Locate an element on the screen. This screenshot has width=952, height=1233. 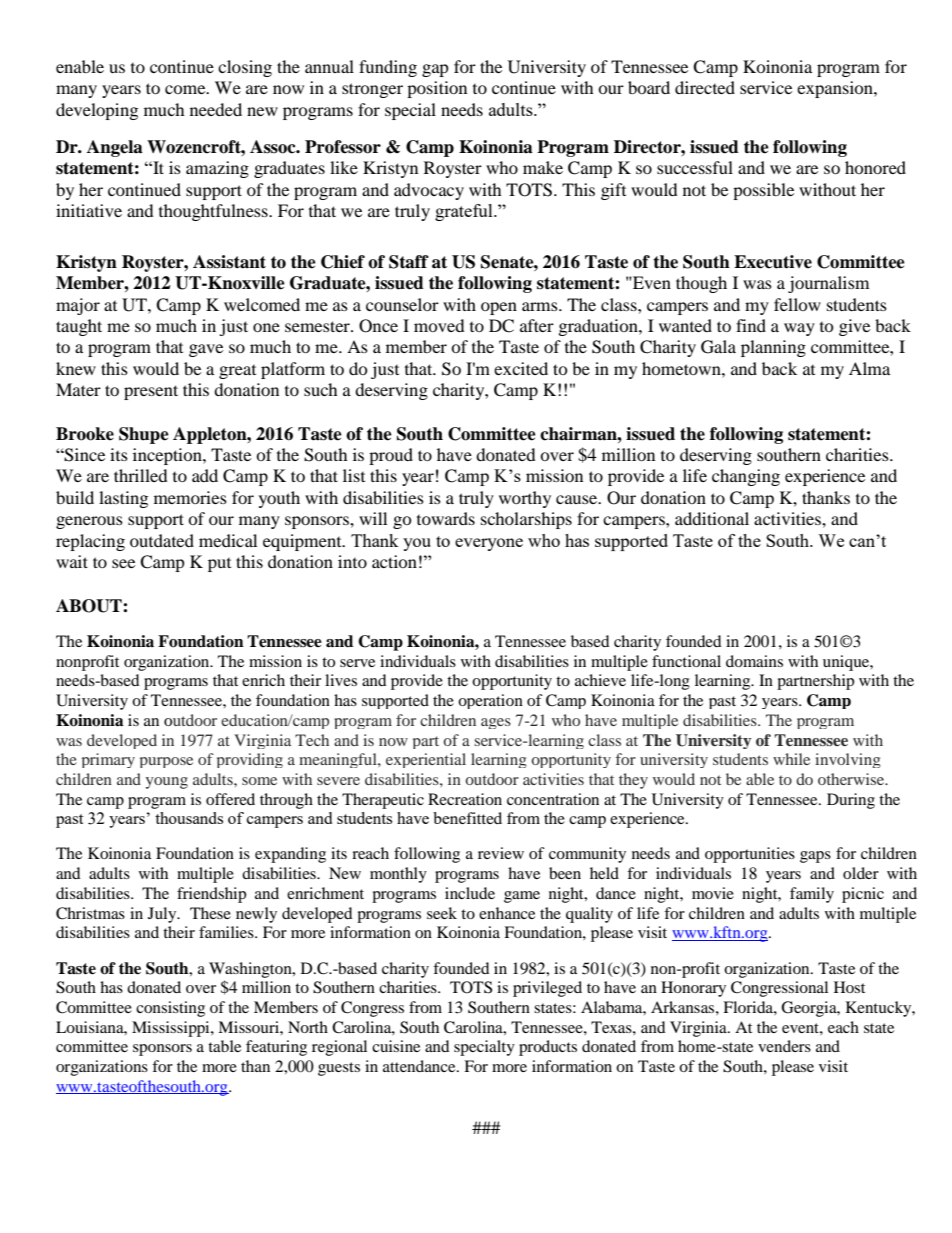
everyone is located at coordinates (489, 544).
